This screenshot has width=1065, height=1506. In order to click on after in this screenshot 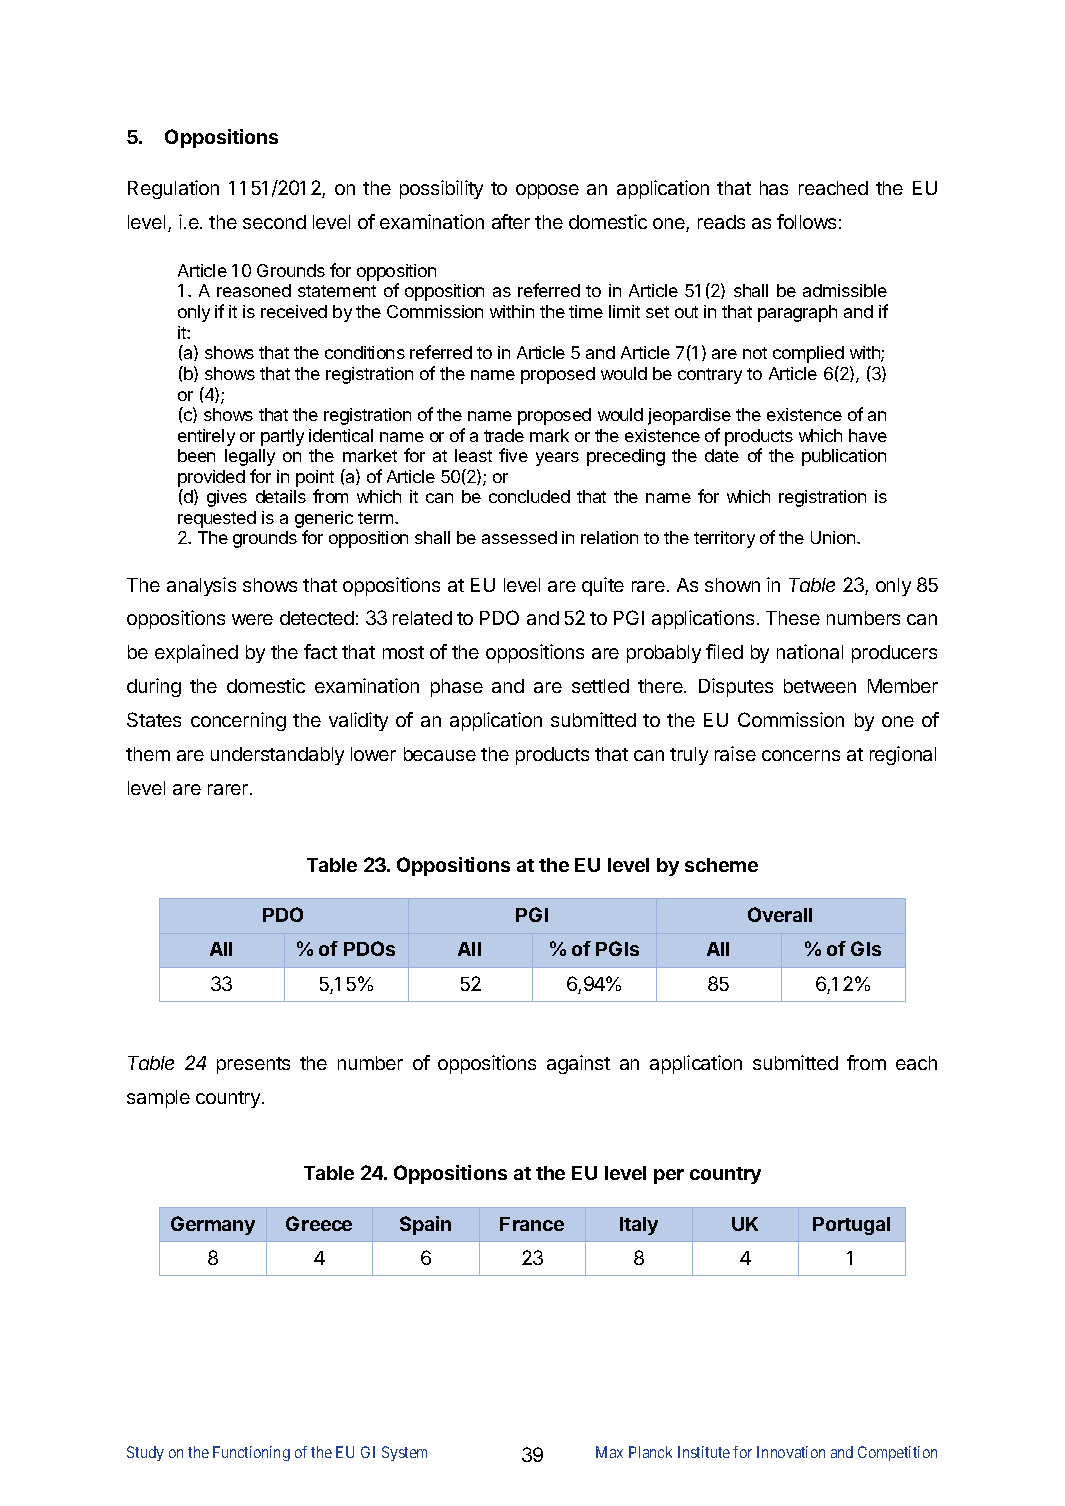, I will do `click(511, 221)`.
